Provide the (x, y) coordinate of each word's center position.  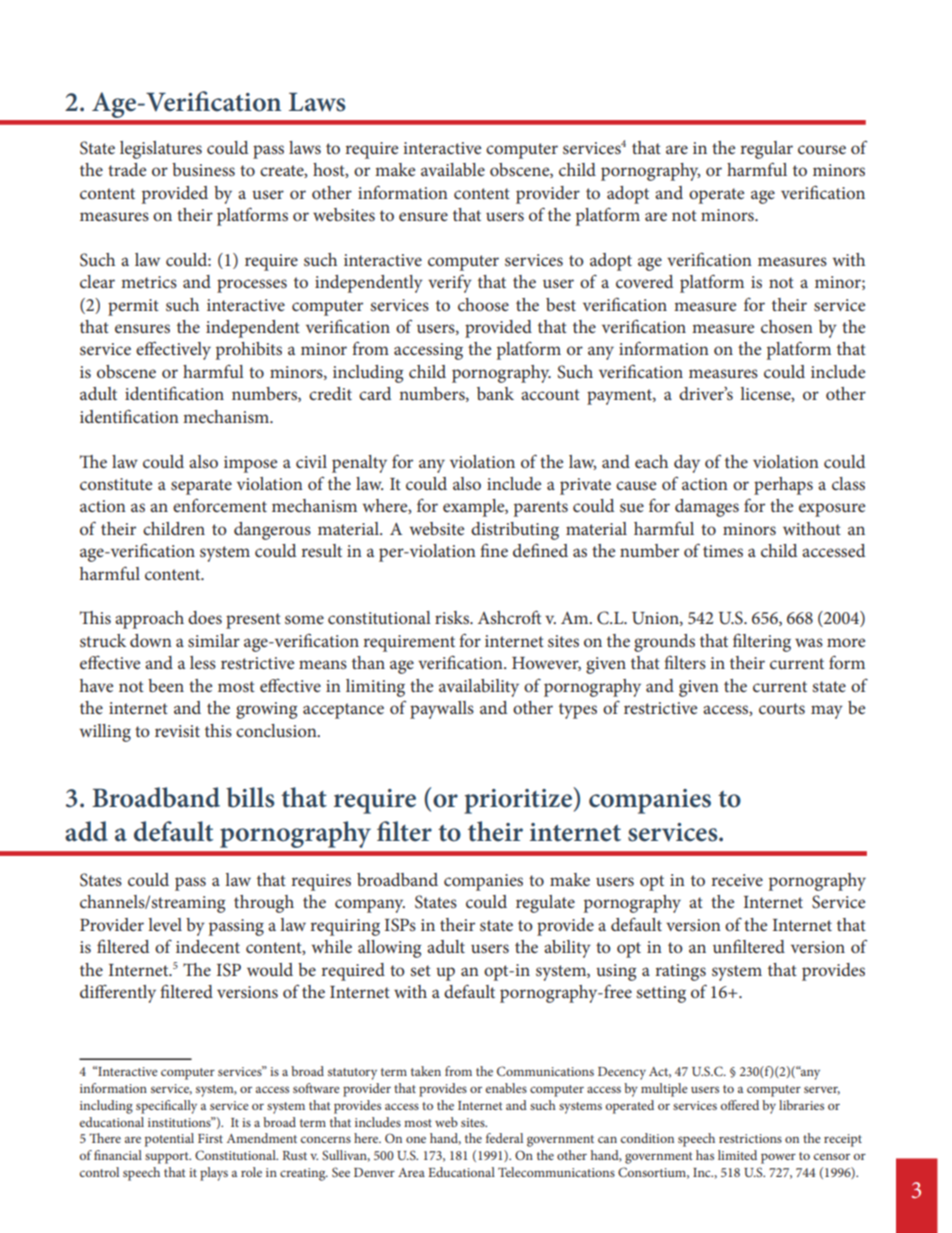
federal (504, 1138)
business (203, 169)
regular (766, 150)
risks (453, 617)
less (203, 662)
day (687, 464)
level (165, 924)
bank (495, 393)
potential (169, 1140)
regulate (545, 904)
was (809, 642)
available (453, 169)
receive (737, 880)
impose (250, 464)
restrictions (750, 1138)
